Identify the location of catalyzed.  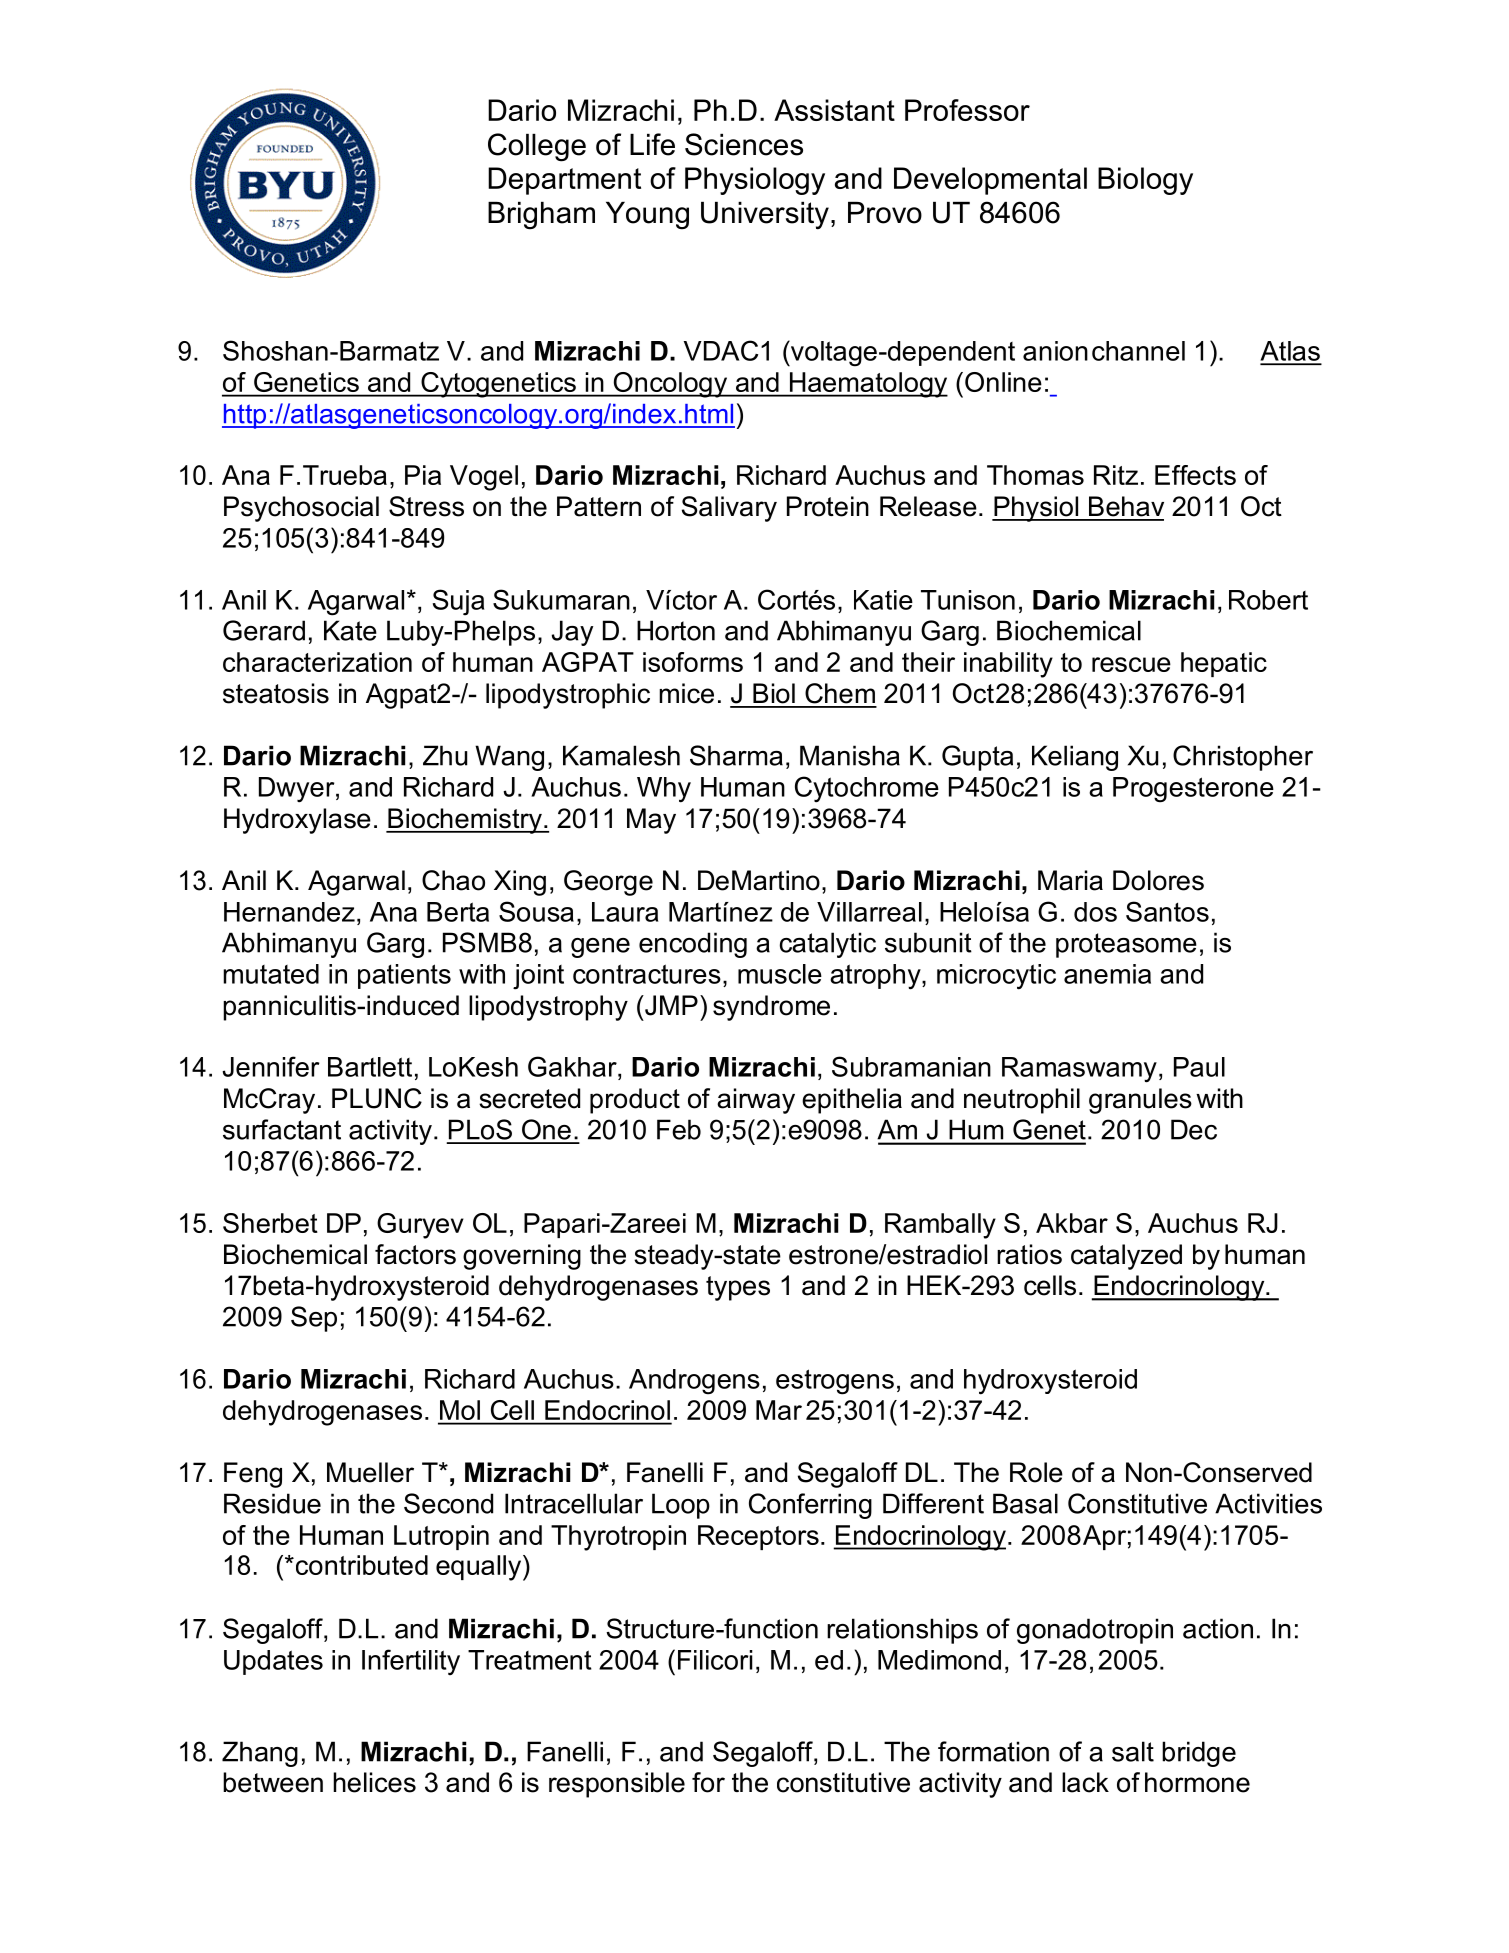
(1126, 1257).
